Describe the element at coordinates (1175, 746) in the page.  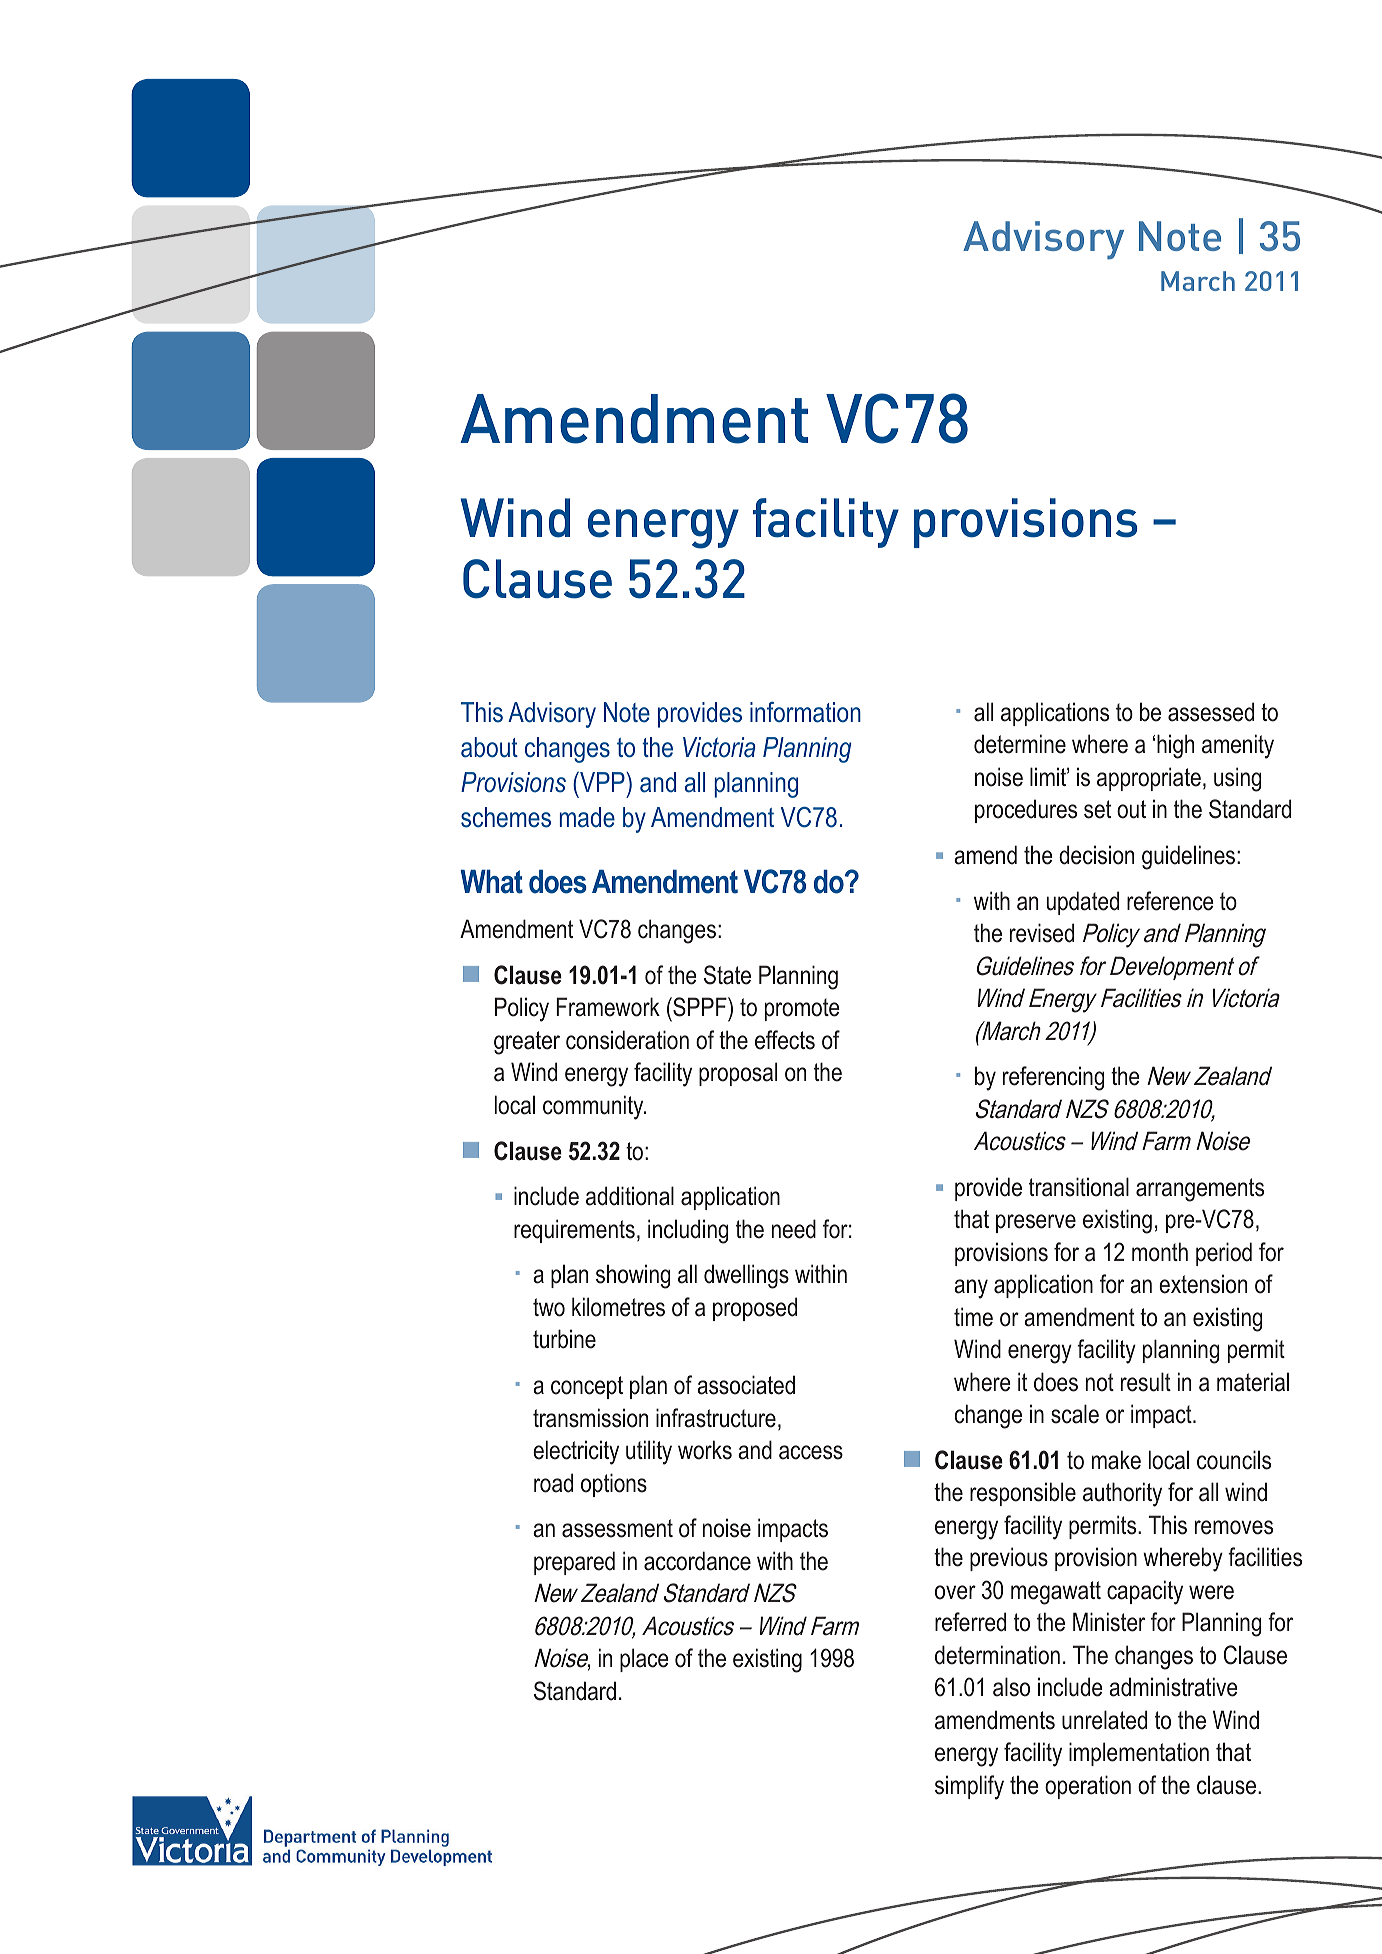
I see `high` at that location.
